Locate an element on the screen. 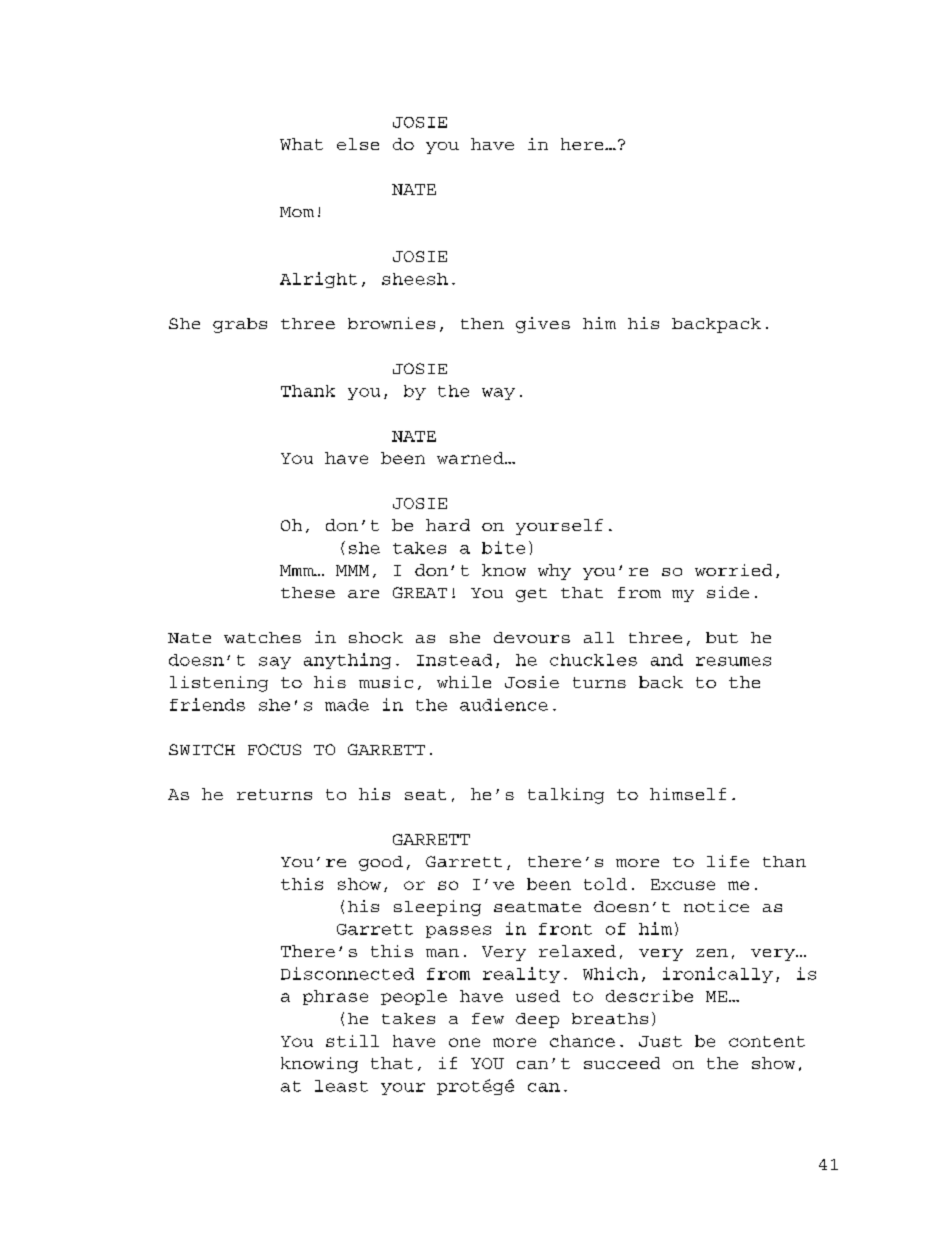 This screenshot has width=952, height=1233. audience is located at coordinates (504, 704).
